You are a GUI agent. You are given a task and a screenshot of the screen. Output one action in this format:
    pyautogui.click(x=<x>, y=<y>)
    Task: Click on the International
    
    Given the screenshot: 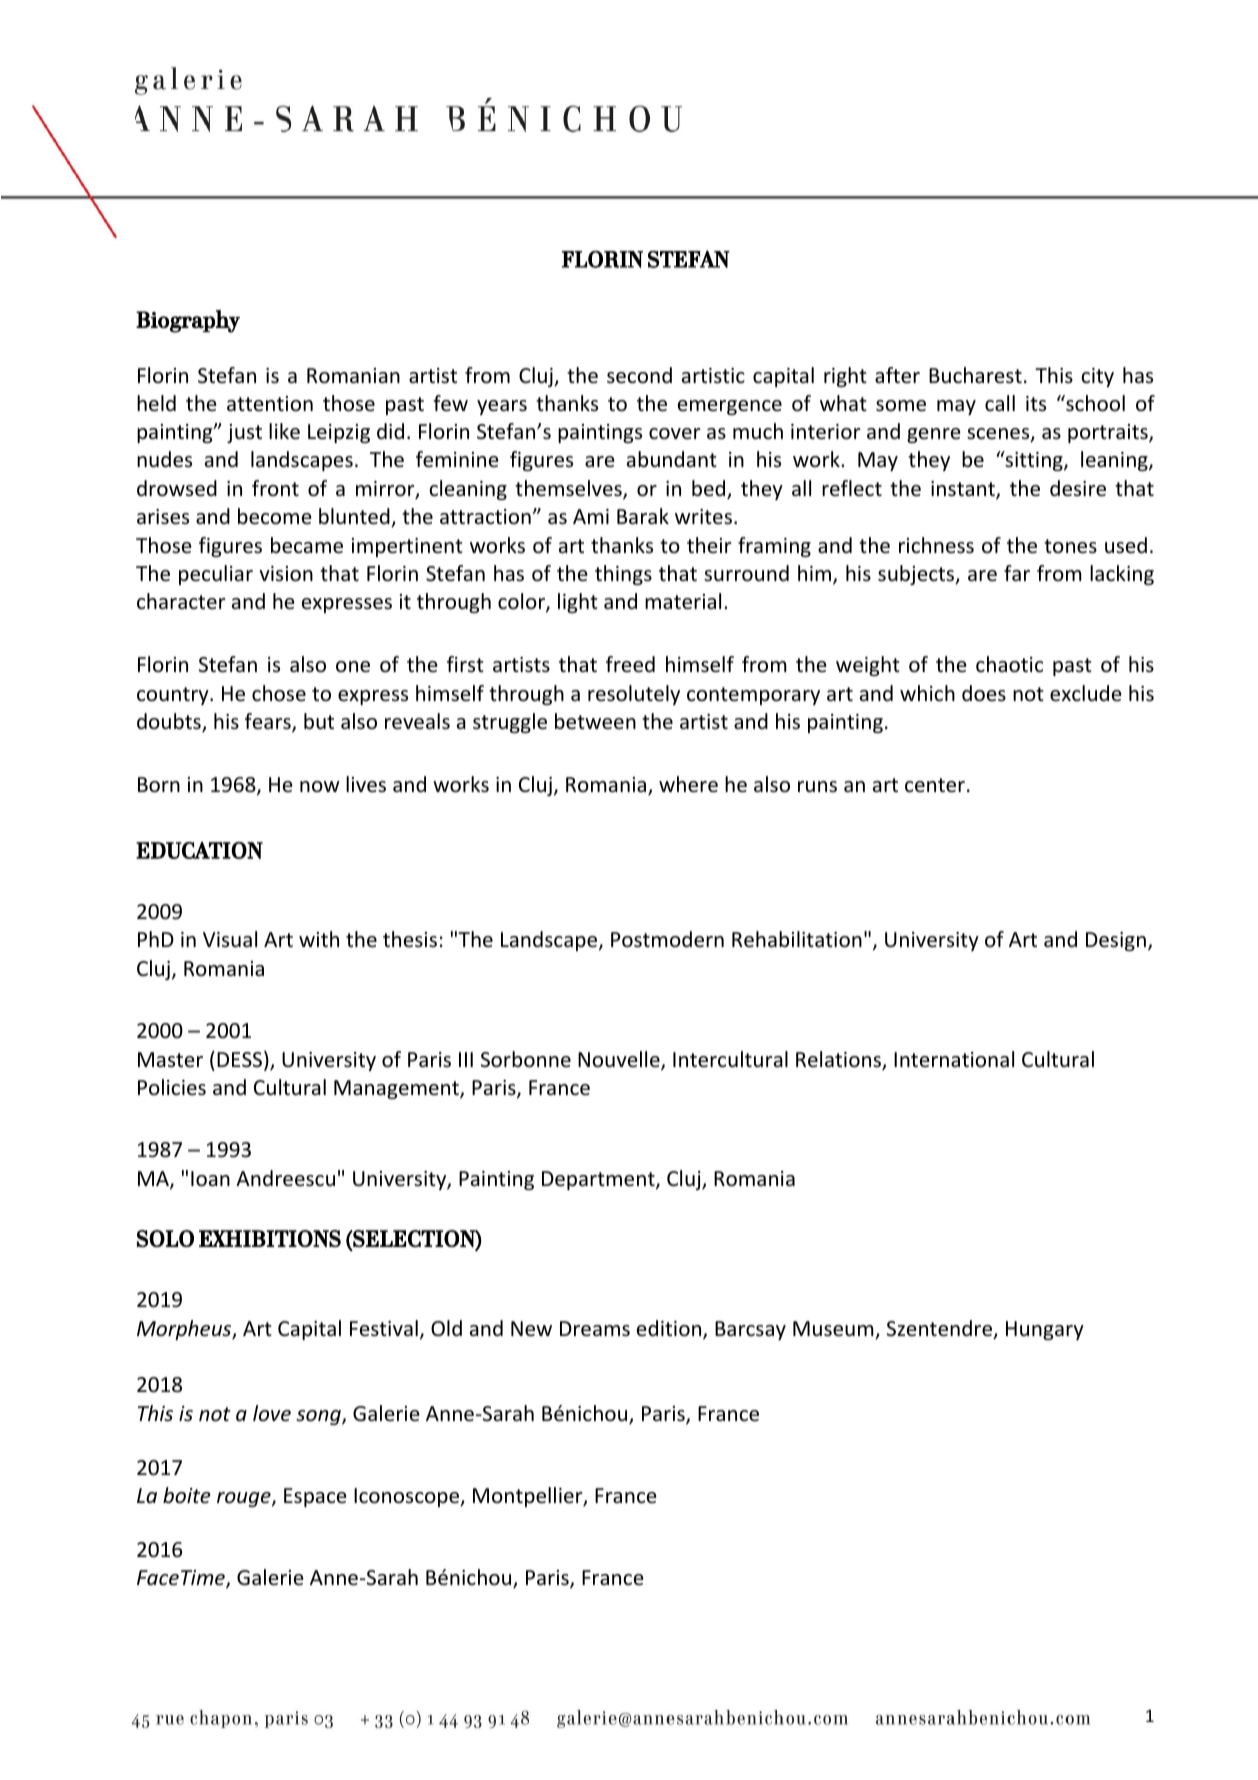 What is the action you would take?
    pyautogui.click(x=954, y=1059)
